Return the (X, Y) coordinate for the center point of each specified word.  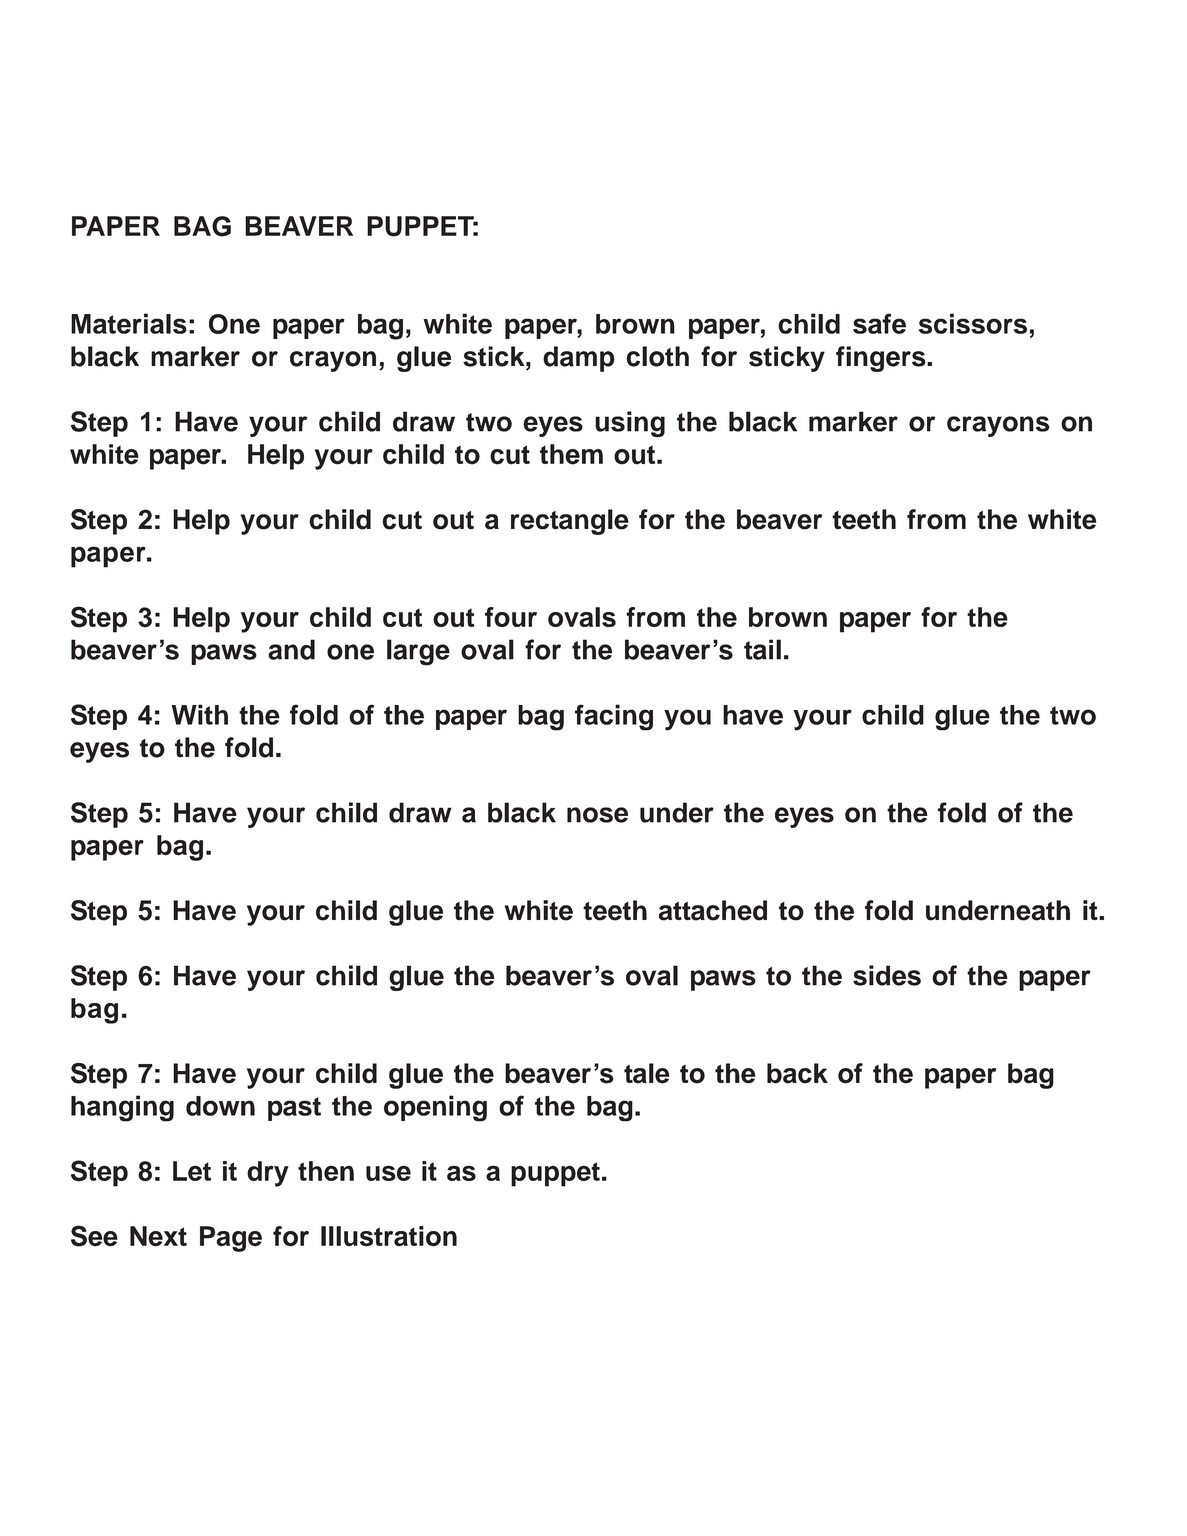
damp (579, 359)
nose (597, 815)
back (797, 1073)
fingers (882, 359)
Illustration (389, 1236)
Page (231, 1239)
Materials (129, 323)
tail (762, 649)
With (200, 714)
